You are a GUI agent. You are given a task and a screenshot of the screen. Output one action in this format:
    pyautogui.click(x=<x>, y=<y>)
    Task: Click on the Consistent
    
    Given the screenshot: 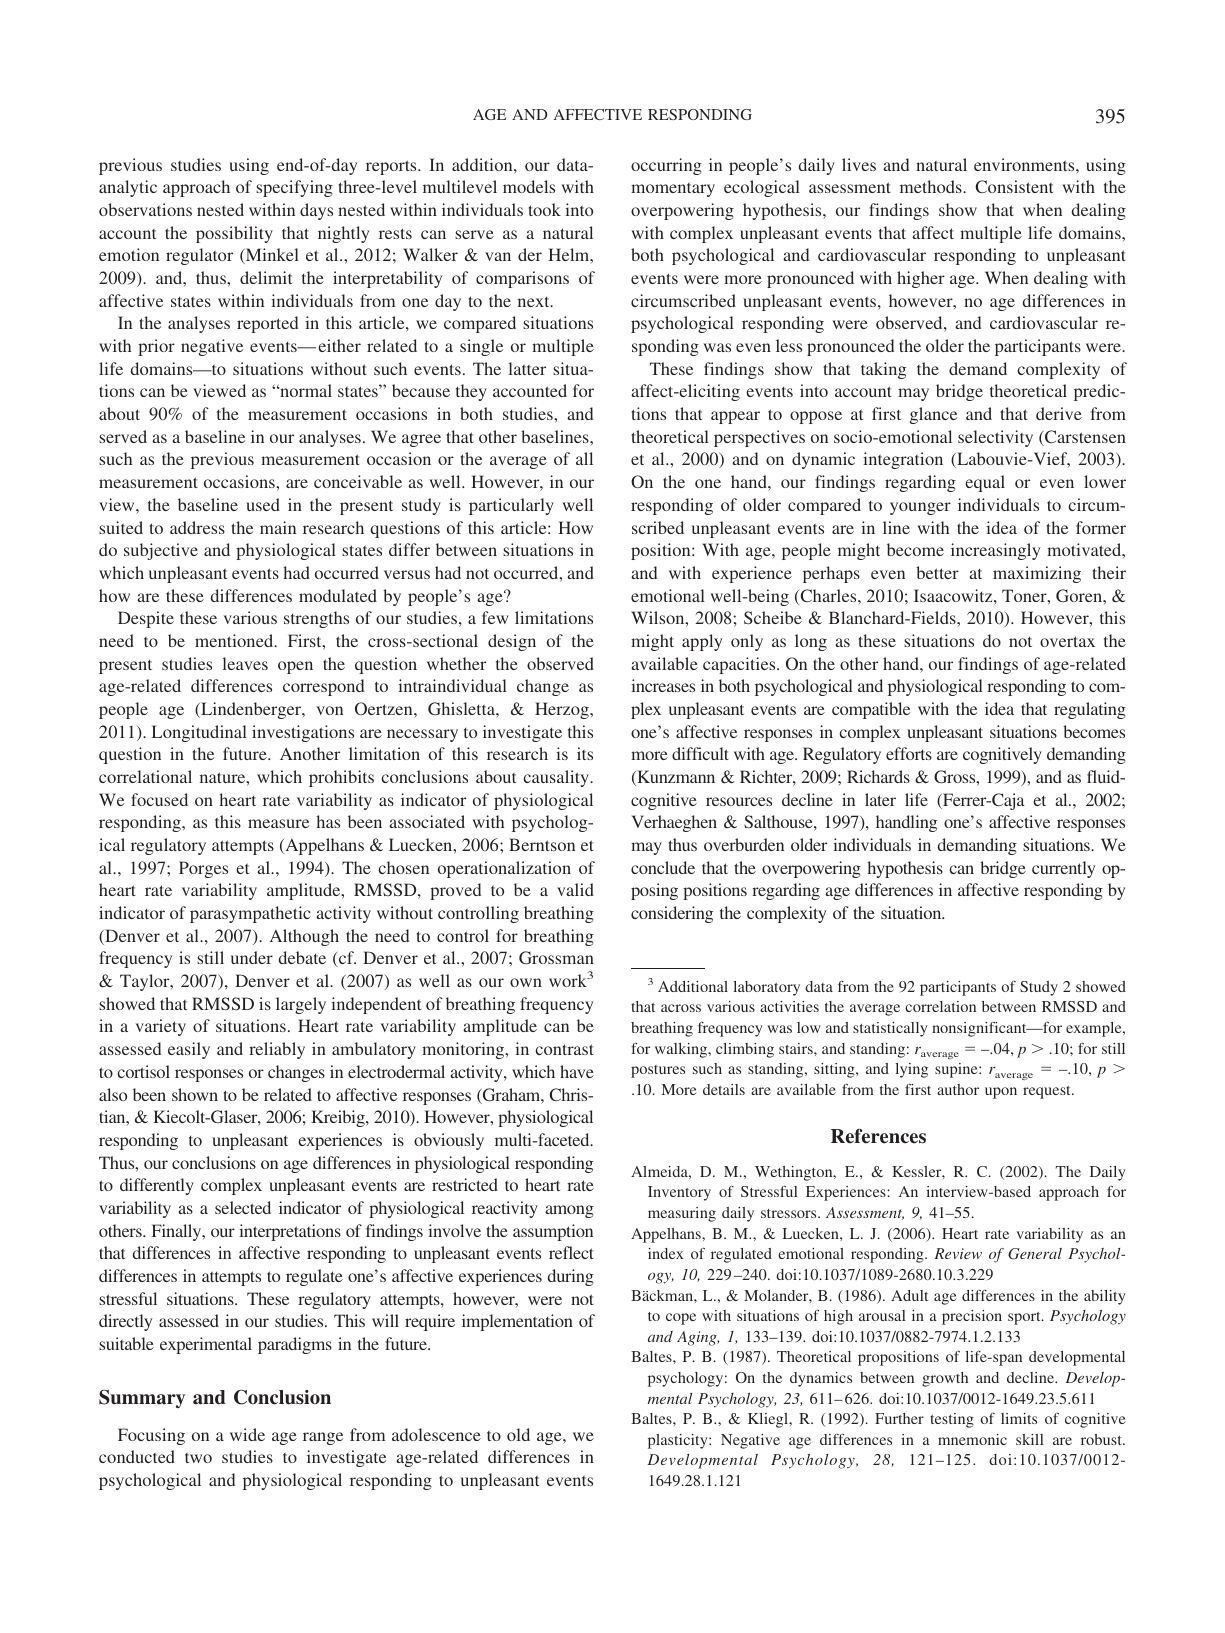 What is the action you would take?
    pyautogui.click(x=1014, y=186)
